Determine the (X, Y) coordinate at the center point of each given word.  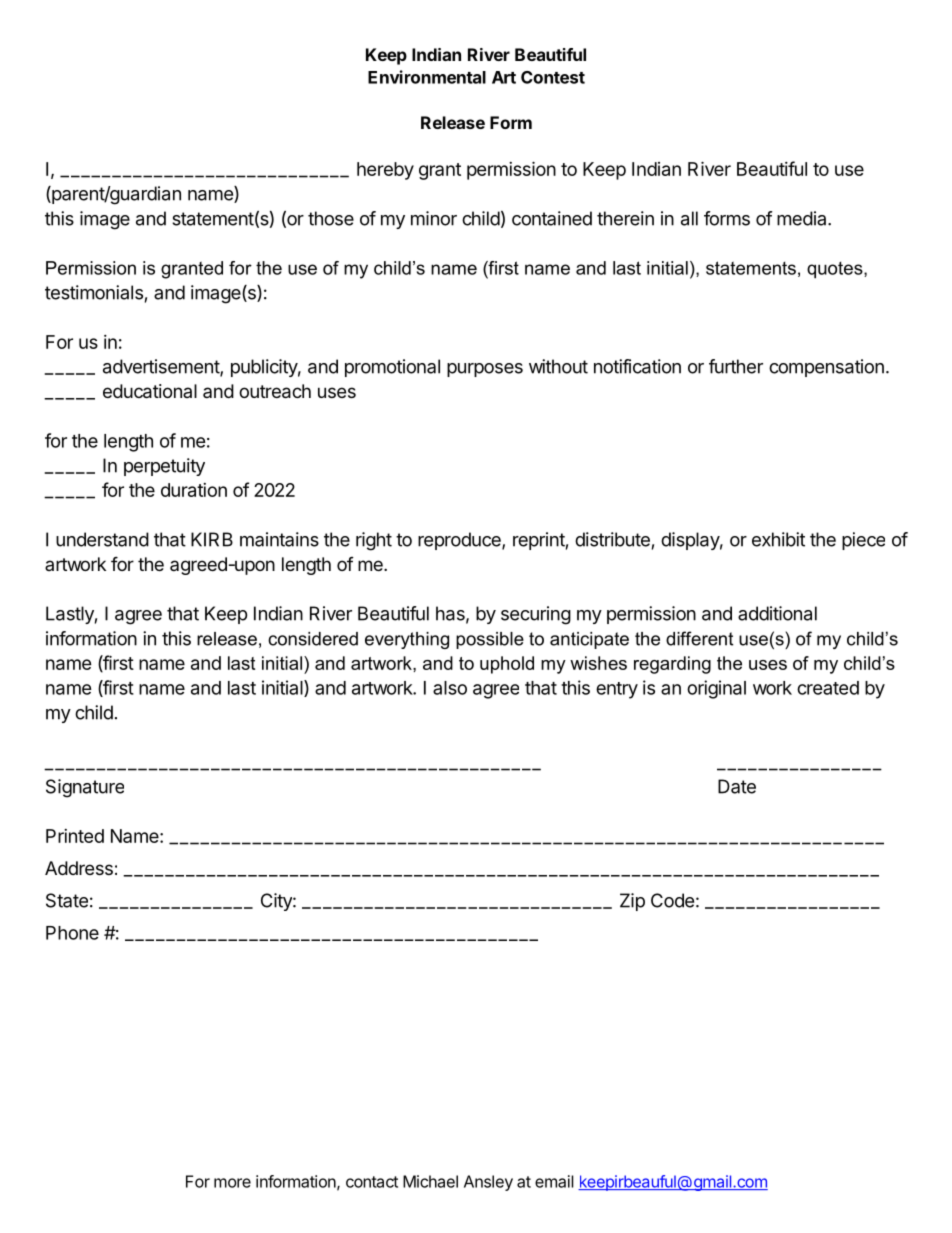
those (331, 218)
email (554, 1181)
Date (737, 786)
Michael (430, 1181)
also (450, 688)
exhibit (778, 539)
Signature (85, 788)
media (803, 218)
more (232, 1183)
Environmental (427, 77)
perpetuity (164, 467)
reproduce (460, 541)
